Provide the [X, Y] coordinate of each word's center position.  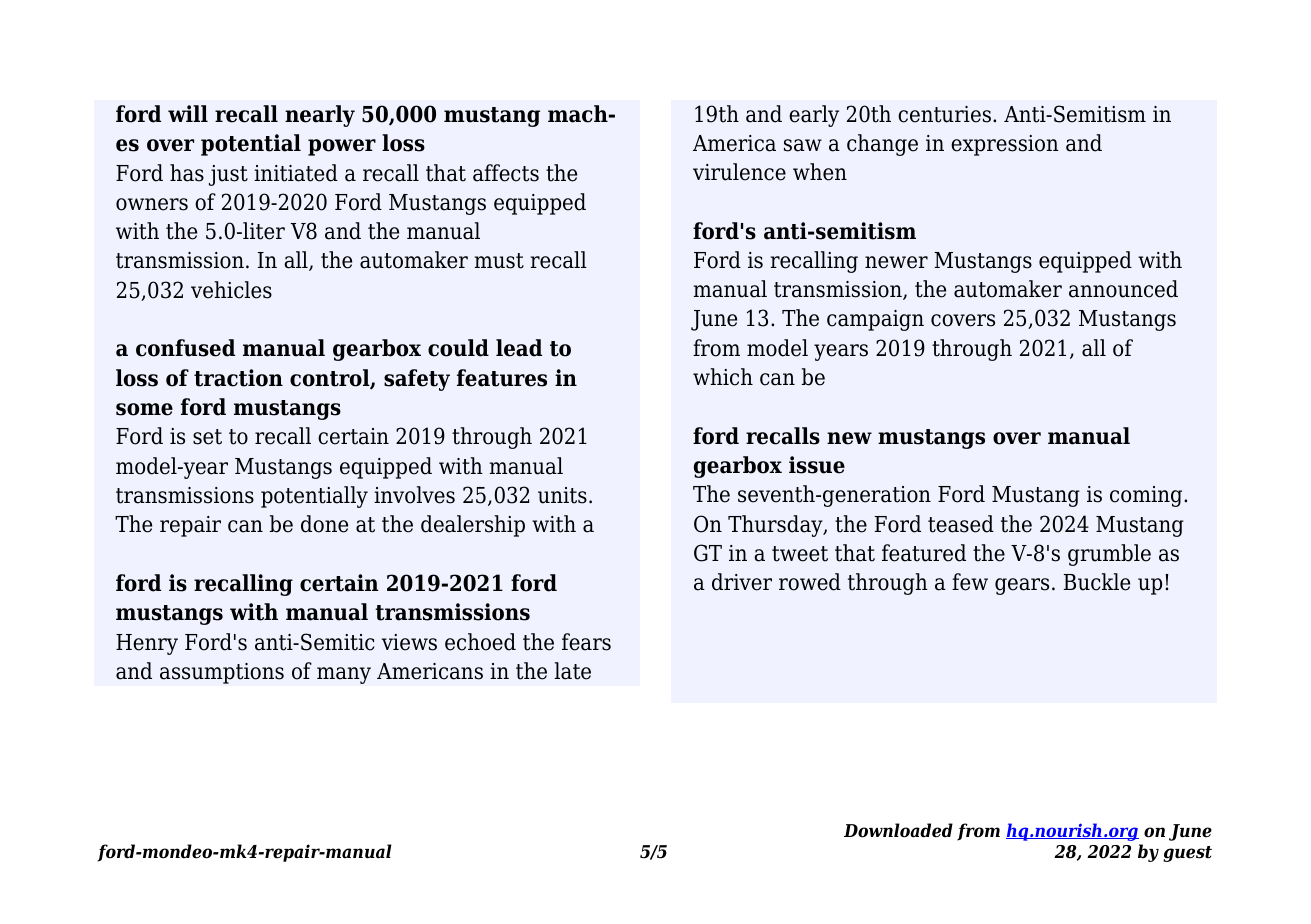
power [342, 147]
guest [1187, 854]
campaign [875, 320]
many [344, 675]
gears [1022, 586]
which [723, 377]
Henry [147, 644]
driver [742, 582]
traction [238, 378]
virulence [739, 172]
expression [1005, 145]
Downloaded [898, 830]
